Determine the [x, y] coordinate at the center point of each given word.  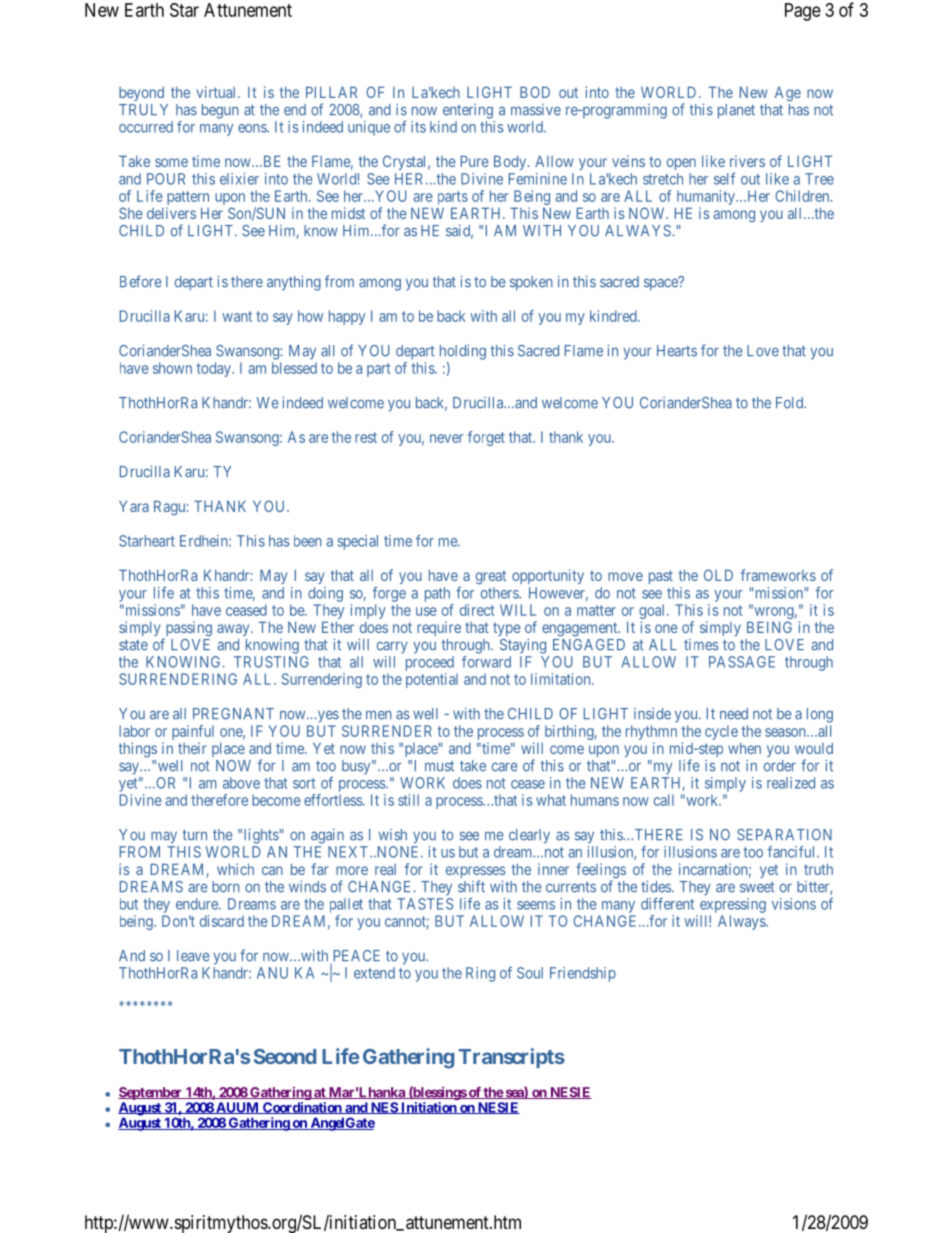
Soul [530, 973]
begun [220, 111]
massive [536, 110]
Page [803, 12]
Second [285, 1056]
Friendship [583, 974]
